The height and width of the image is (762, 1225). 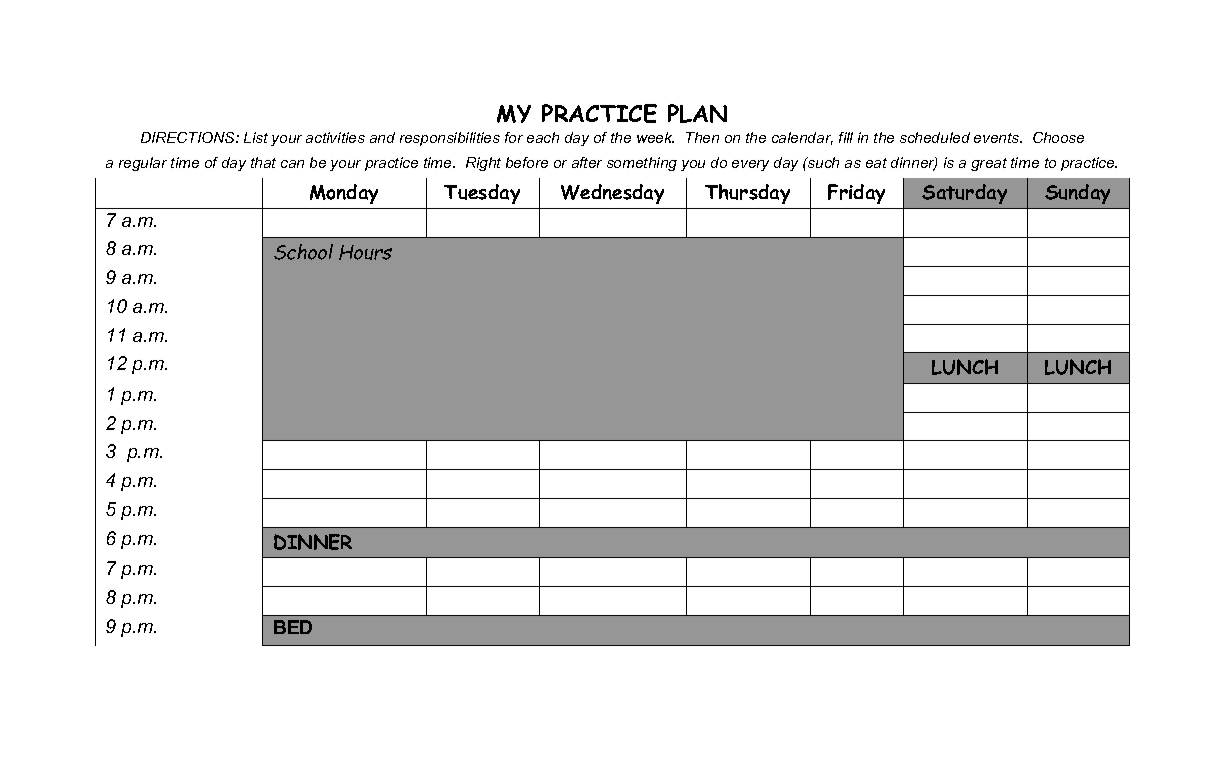 What do you see at coordinates (256, 137) in the image?
I see `List` at bounding box center [256, 137].
